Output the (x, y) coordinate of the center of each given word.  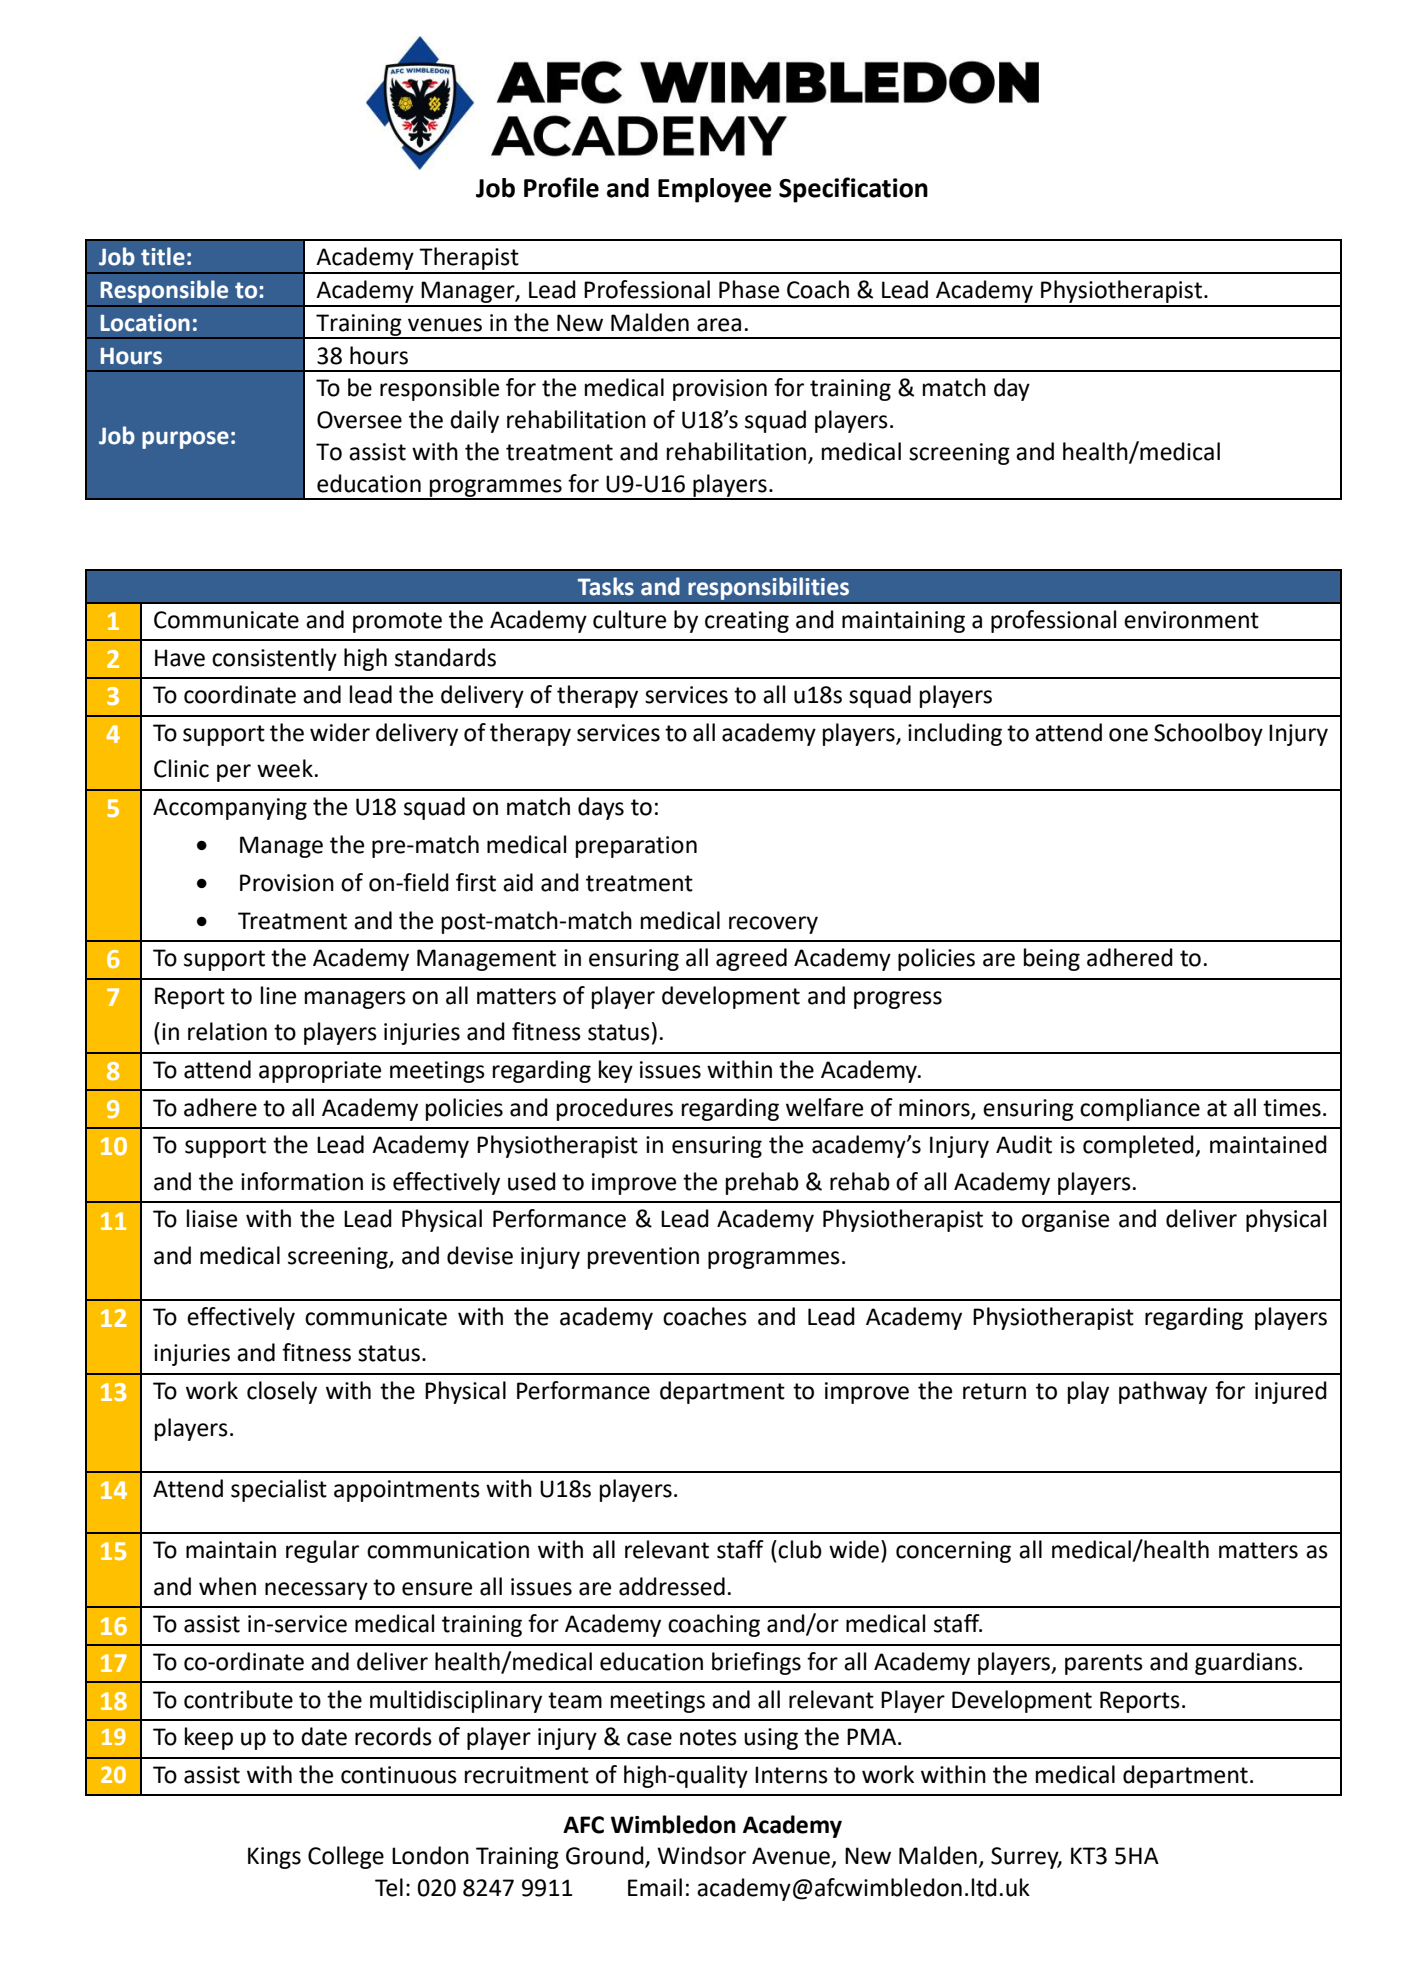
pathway (1163, 1392)
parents (1104, 1664)
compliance (1140, 1109)
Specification (853, 190)
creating (747, 622)
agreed (751, 959)
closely (282, 1392)
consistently (274, 659)
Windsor (701, 1855)
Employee (715, 190)
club (800, 1549)
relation (227, 1031)
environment (1191, 620)
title (163, 256)
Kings (274, 1858)
